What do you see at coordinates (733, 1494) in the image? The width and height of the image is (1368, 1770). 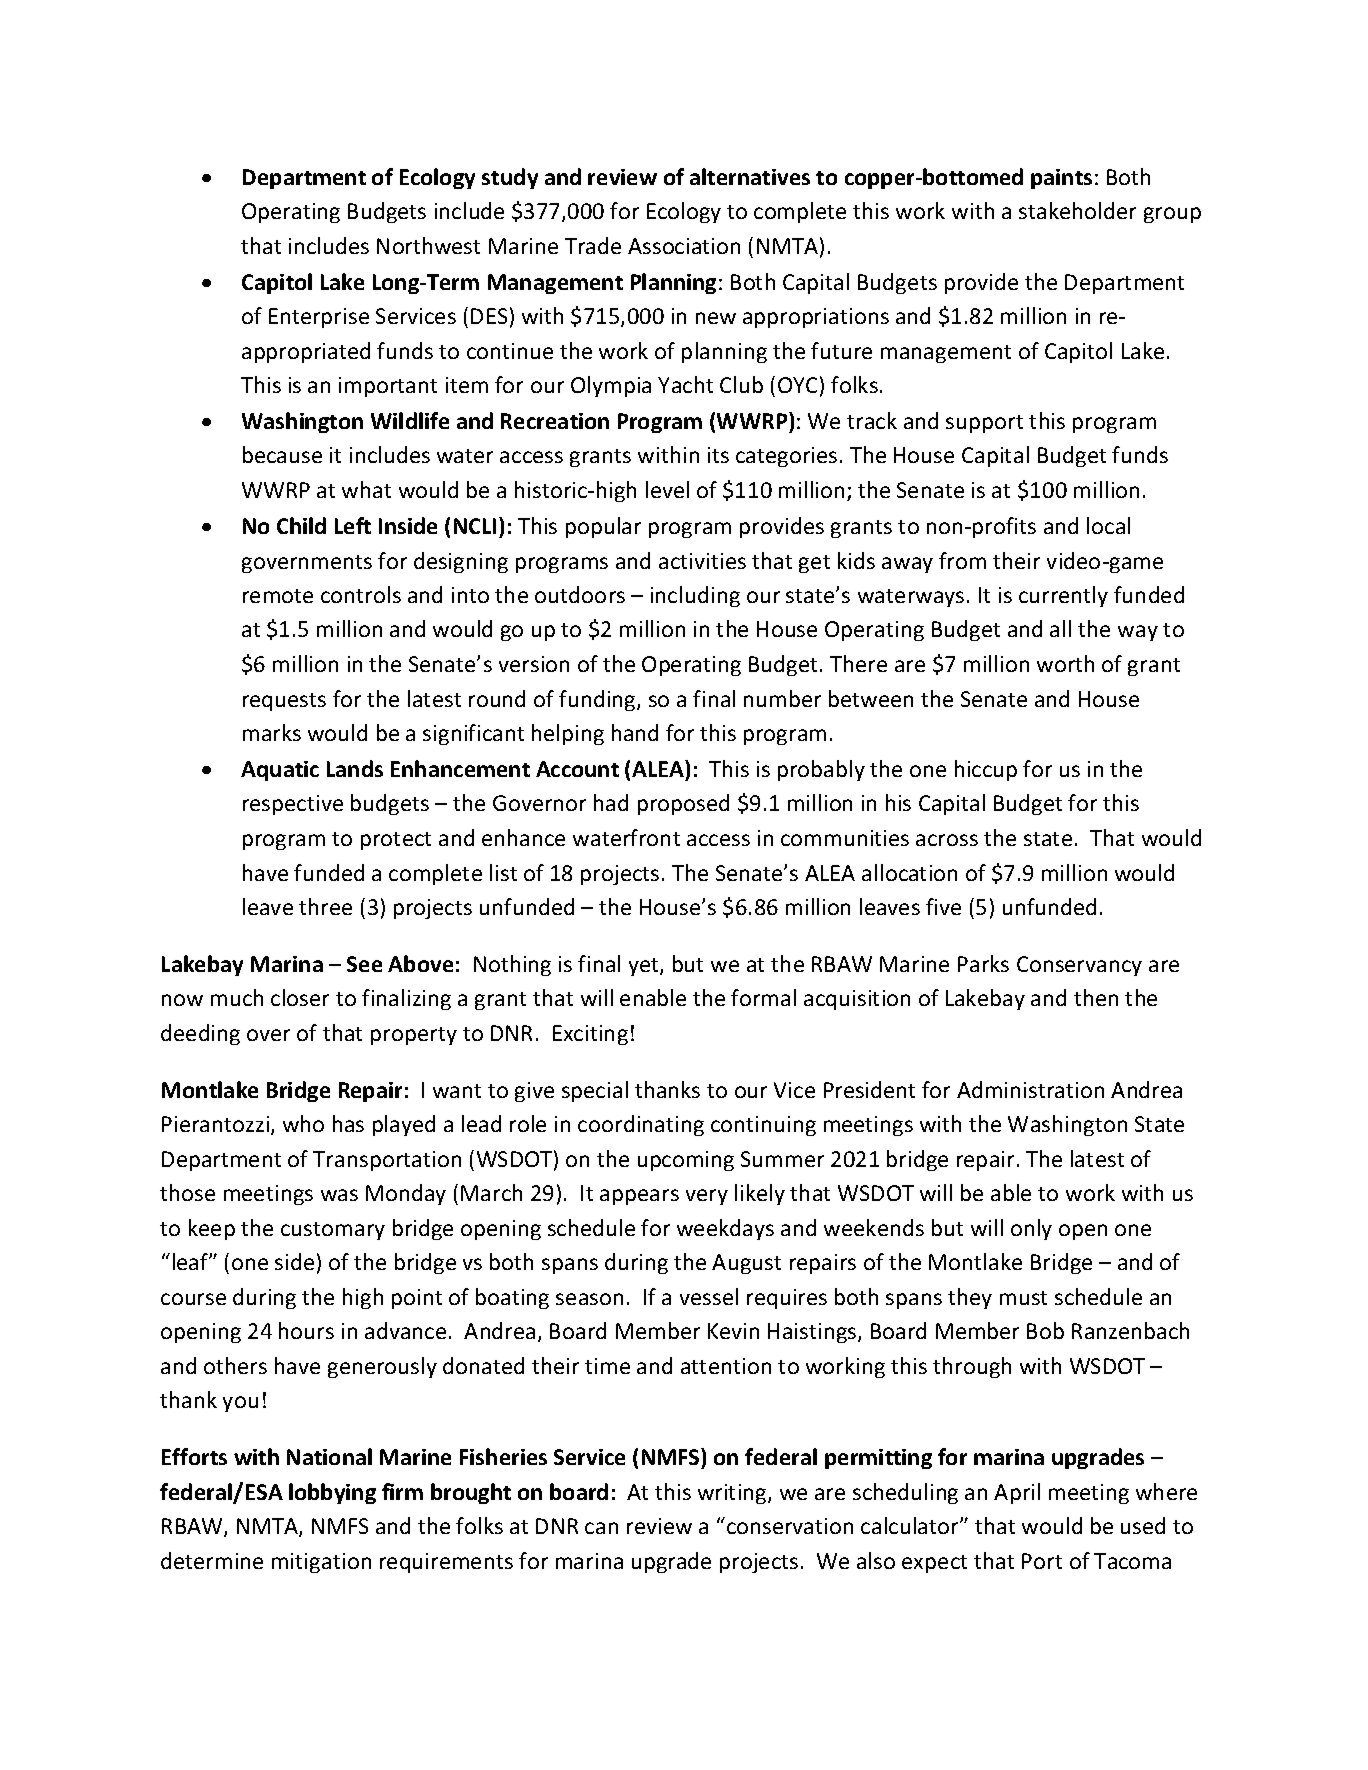 I see `writing` at bounding box center [733, 1494].
